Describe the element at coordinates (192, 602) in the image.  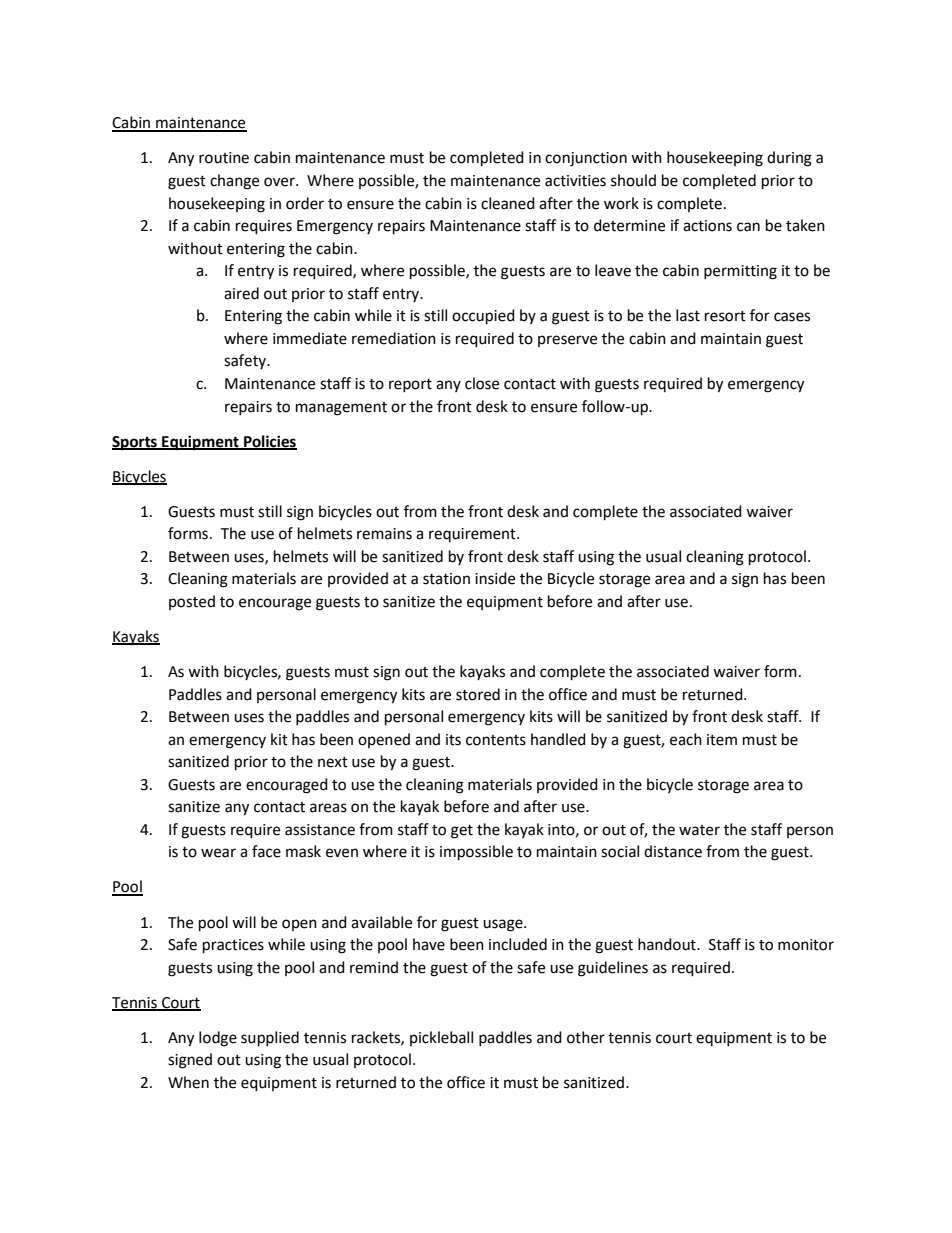
I see `posted` at that location.
